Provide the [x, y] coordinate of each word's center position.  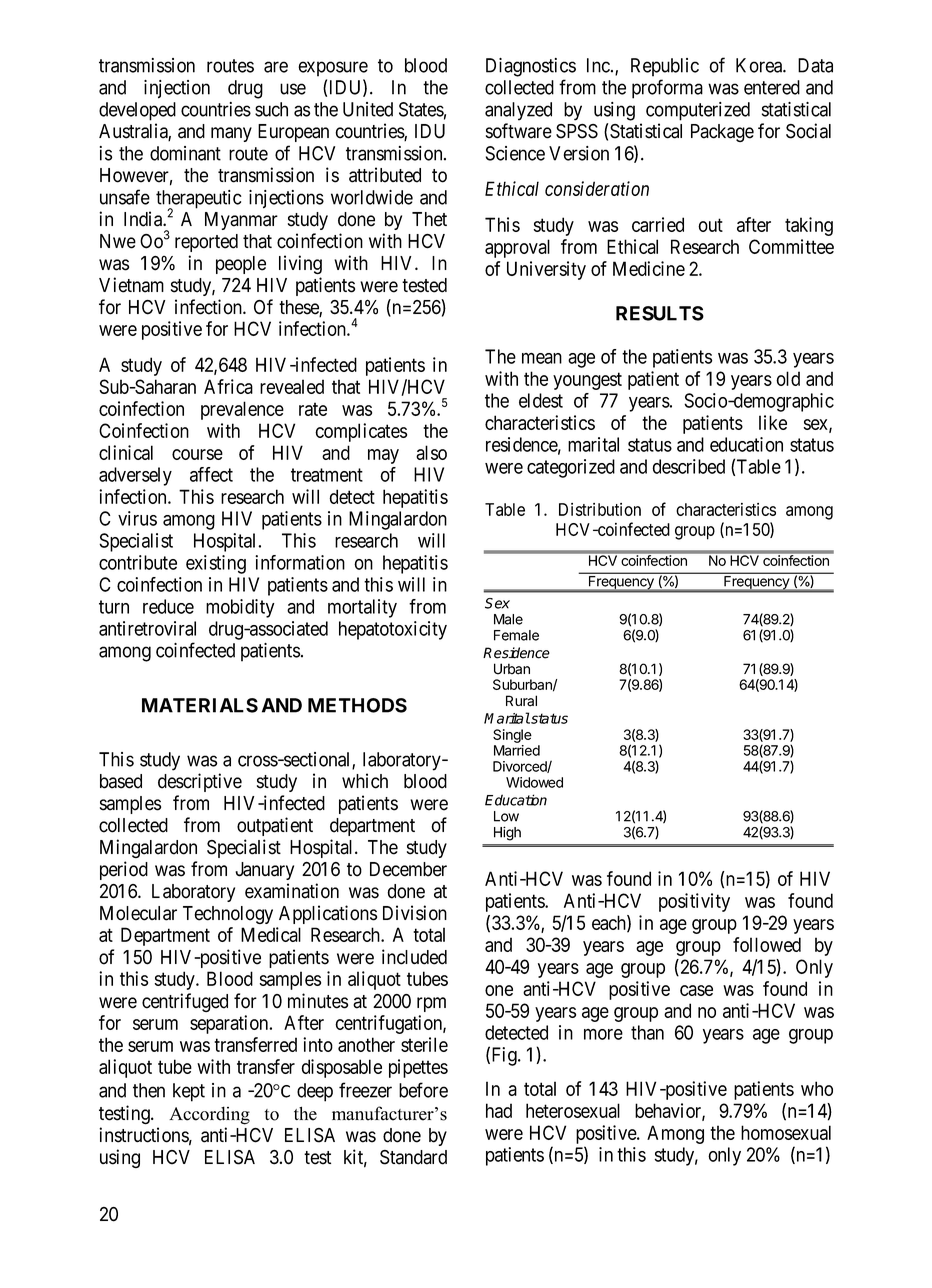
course [197, 454]
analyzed [518, 111]
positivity [694, 902]
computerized [698, 111]
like [773, 422]
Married [517, 750]
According [209, 1115]
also [431, 452]
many [231, 134]
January [264, 871]
